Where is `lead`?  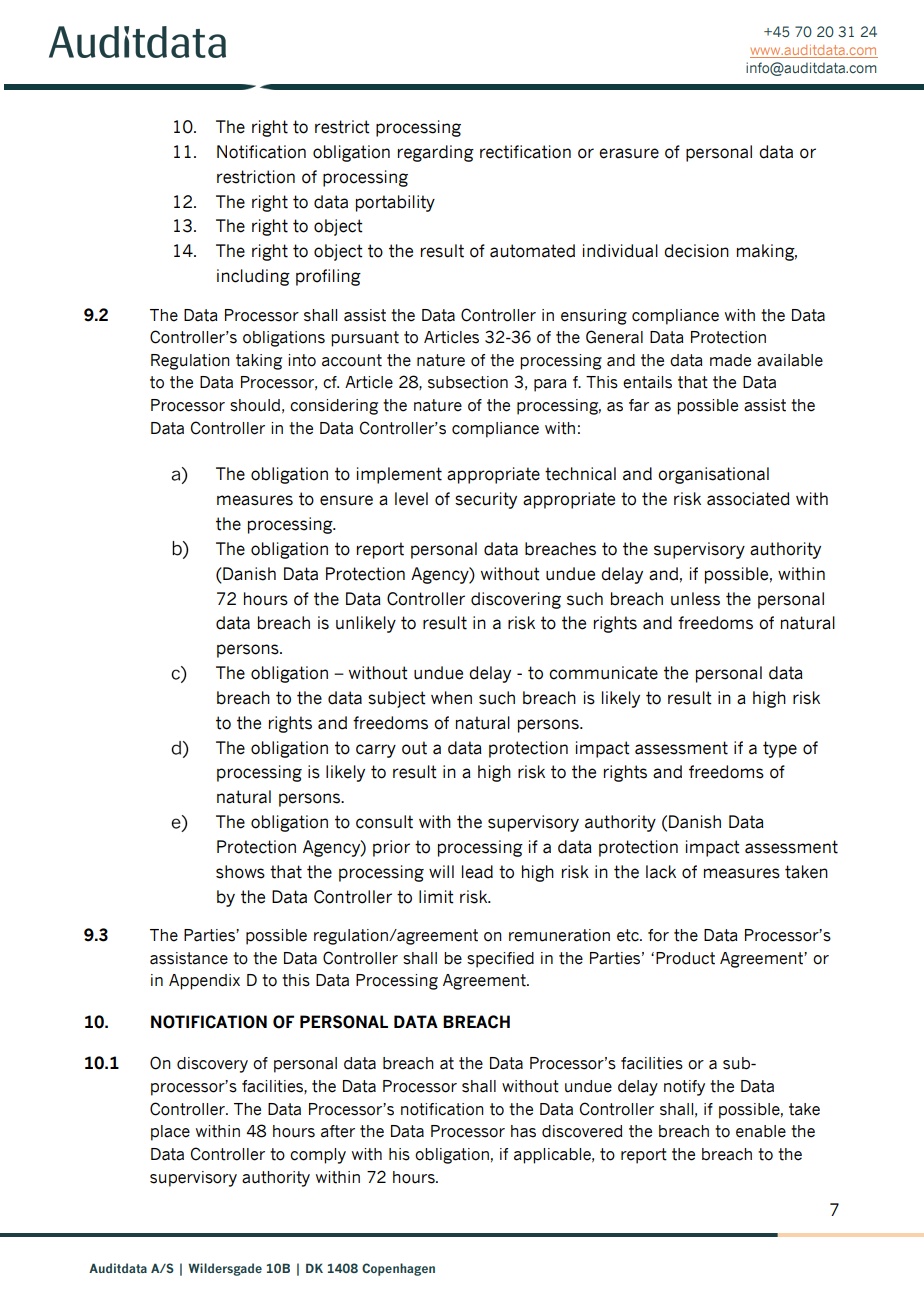 lead is located at coordinates (477, 872).
